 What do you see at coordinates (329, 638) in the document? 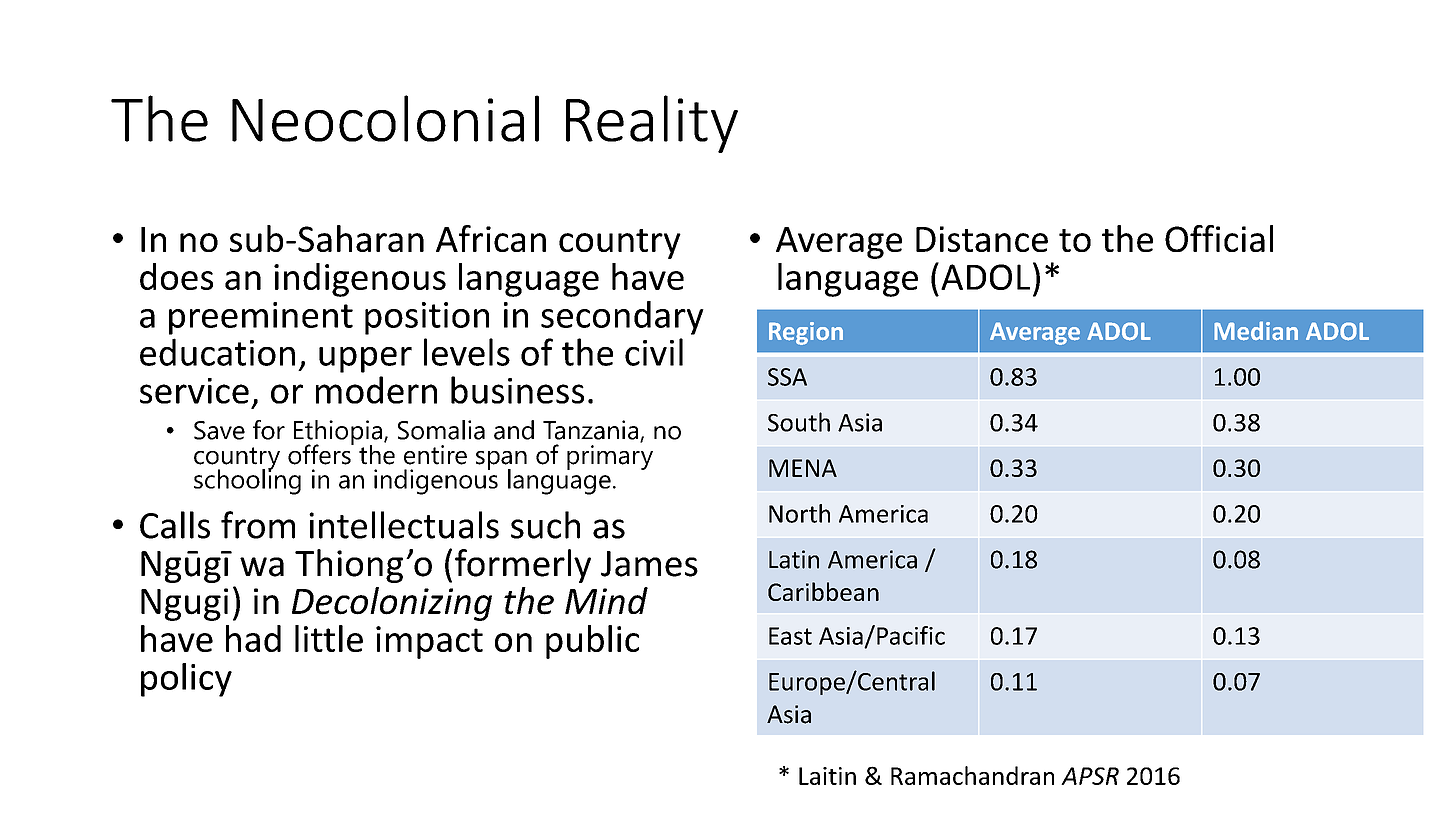
I see `little` at bounding box center [329, 638].
